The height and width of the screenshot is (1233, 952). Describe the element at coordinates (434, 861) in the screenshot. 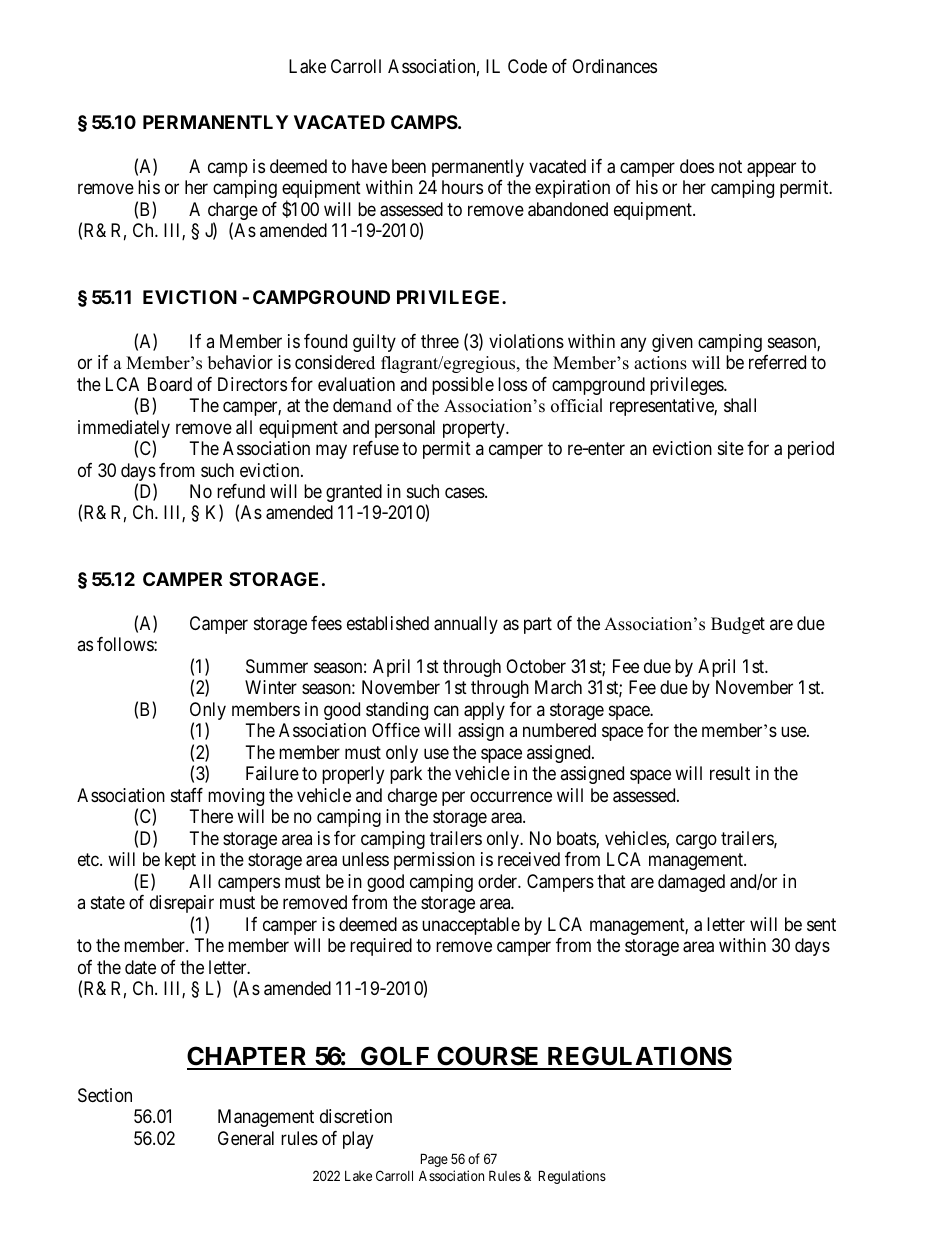

I see `permission` at that location.
